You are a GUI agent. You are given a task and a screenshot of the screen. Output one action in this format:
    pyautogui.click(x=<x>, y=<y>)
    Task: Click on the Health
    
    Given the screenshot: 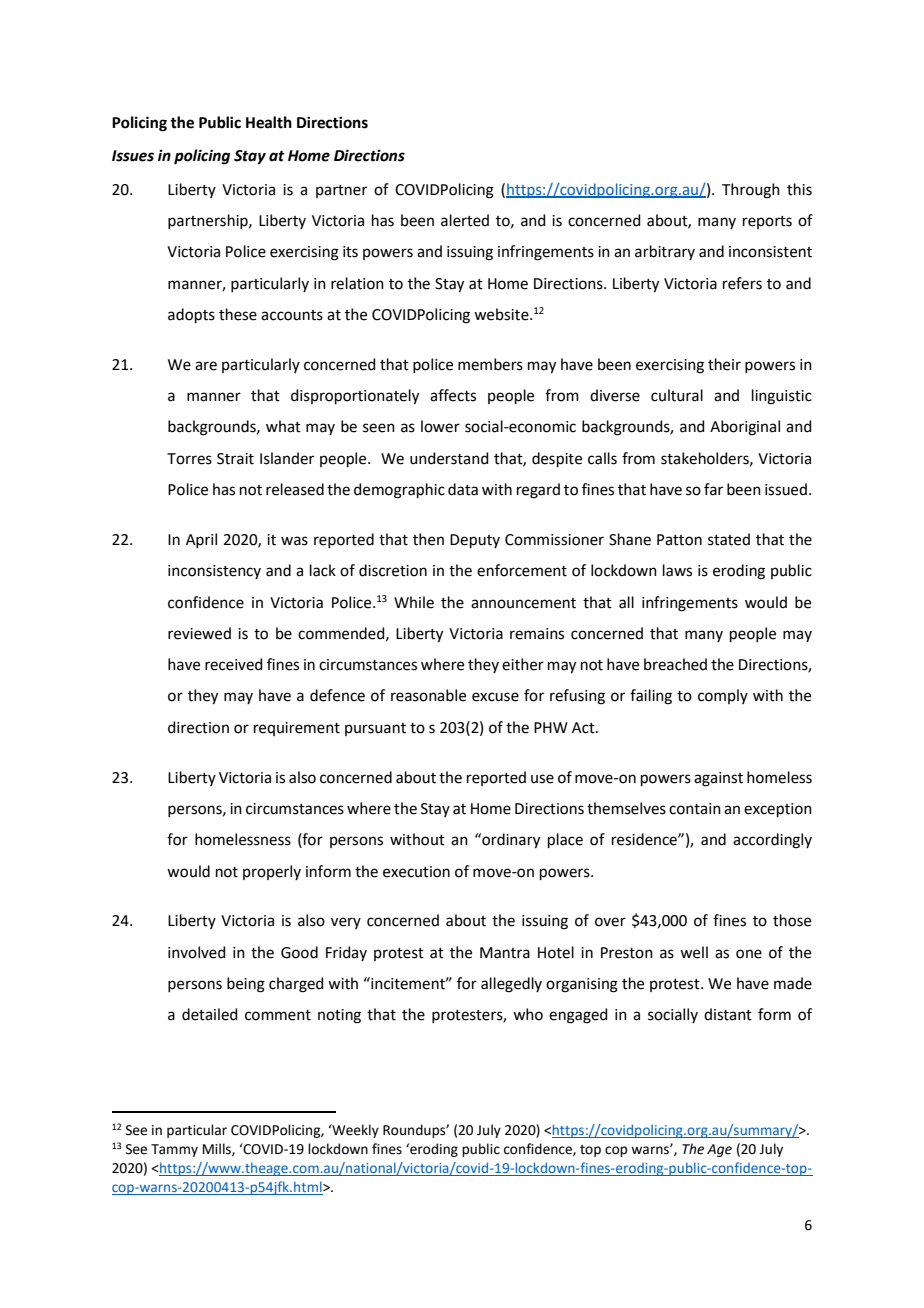 What is the action you would take?
    pyautogui.click(x=269, y=122)
